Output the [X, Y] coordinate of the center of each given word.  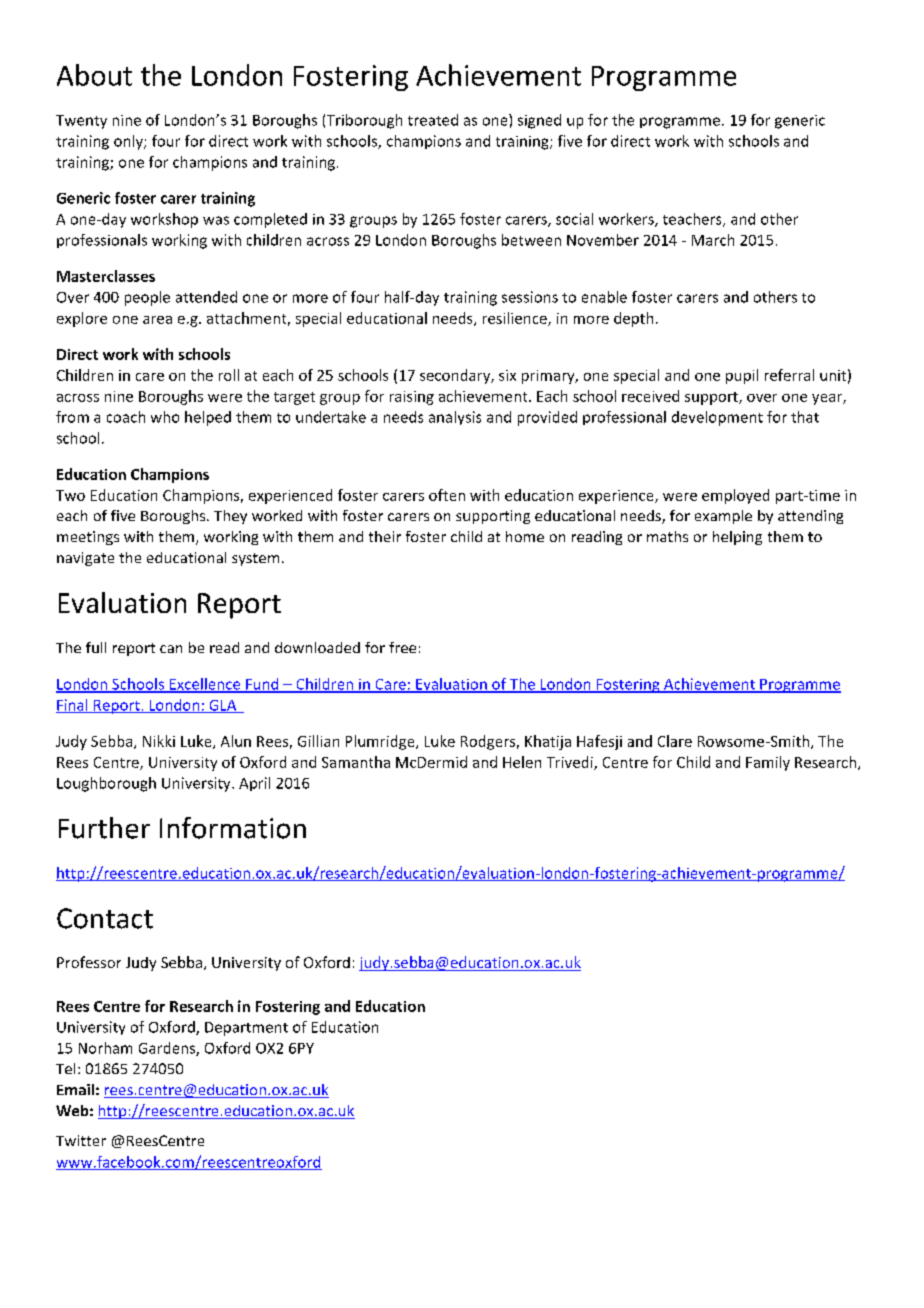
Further [104, 828]
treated [433, 120]
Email [75, 1089]
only [129, 142]
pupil [742, 376]
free [402, 647]
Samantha [356, 762]
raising [412, 398]
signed [539, 121]
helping [737, 538]
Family [768, 763]
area [157, 320]
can [171, 649]
